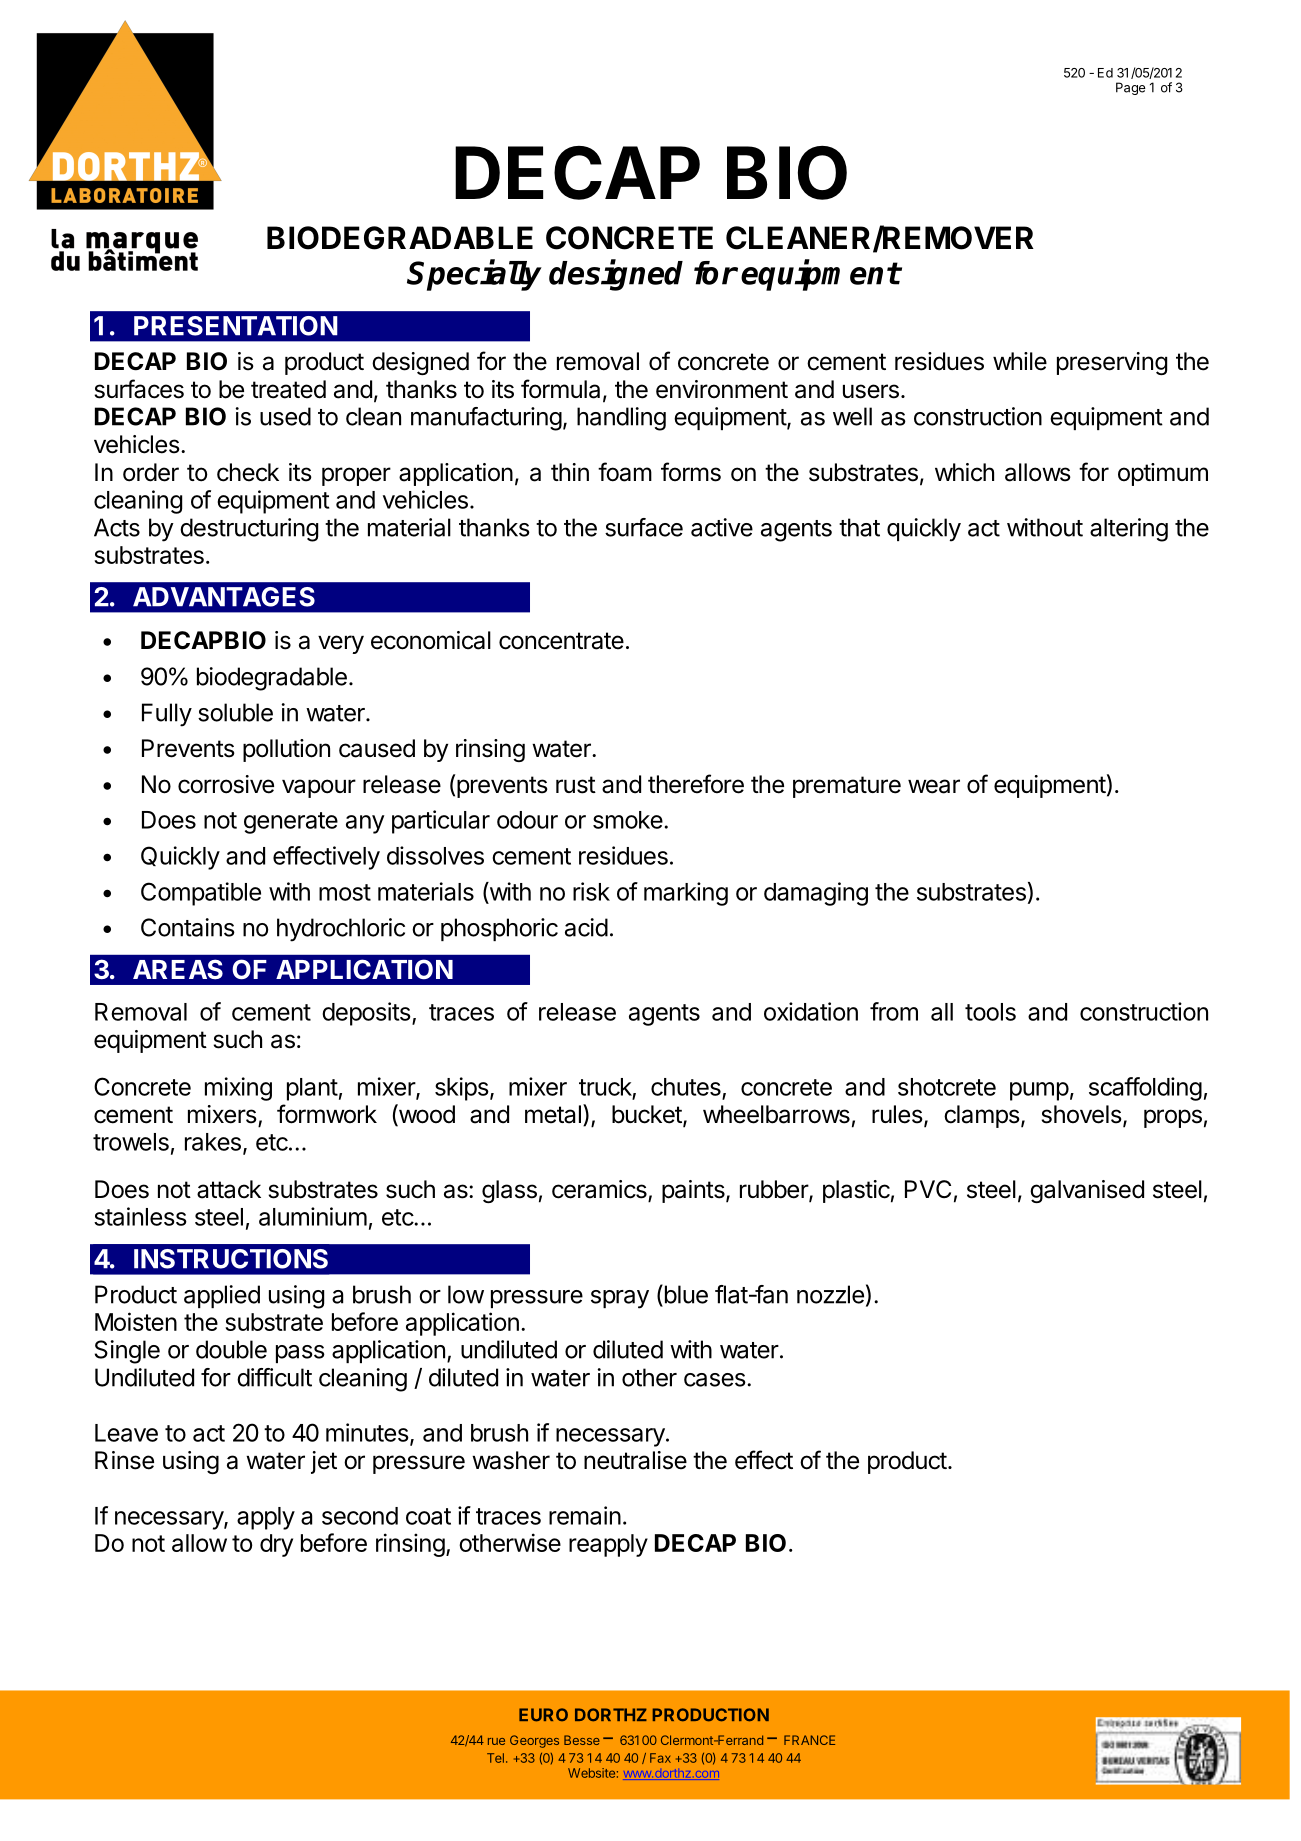 The image size is (1301, 1841). I want to click on Page, so click(1131, 88).
